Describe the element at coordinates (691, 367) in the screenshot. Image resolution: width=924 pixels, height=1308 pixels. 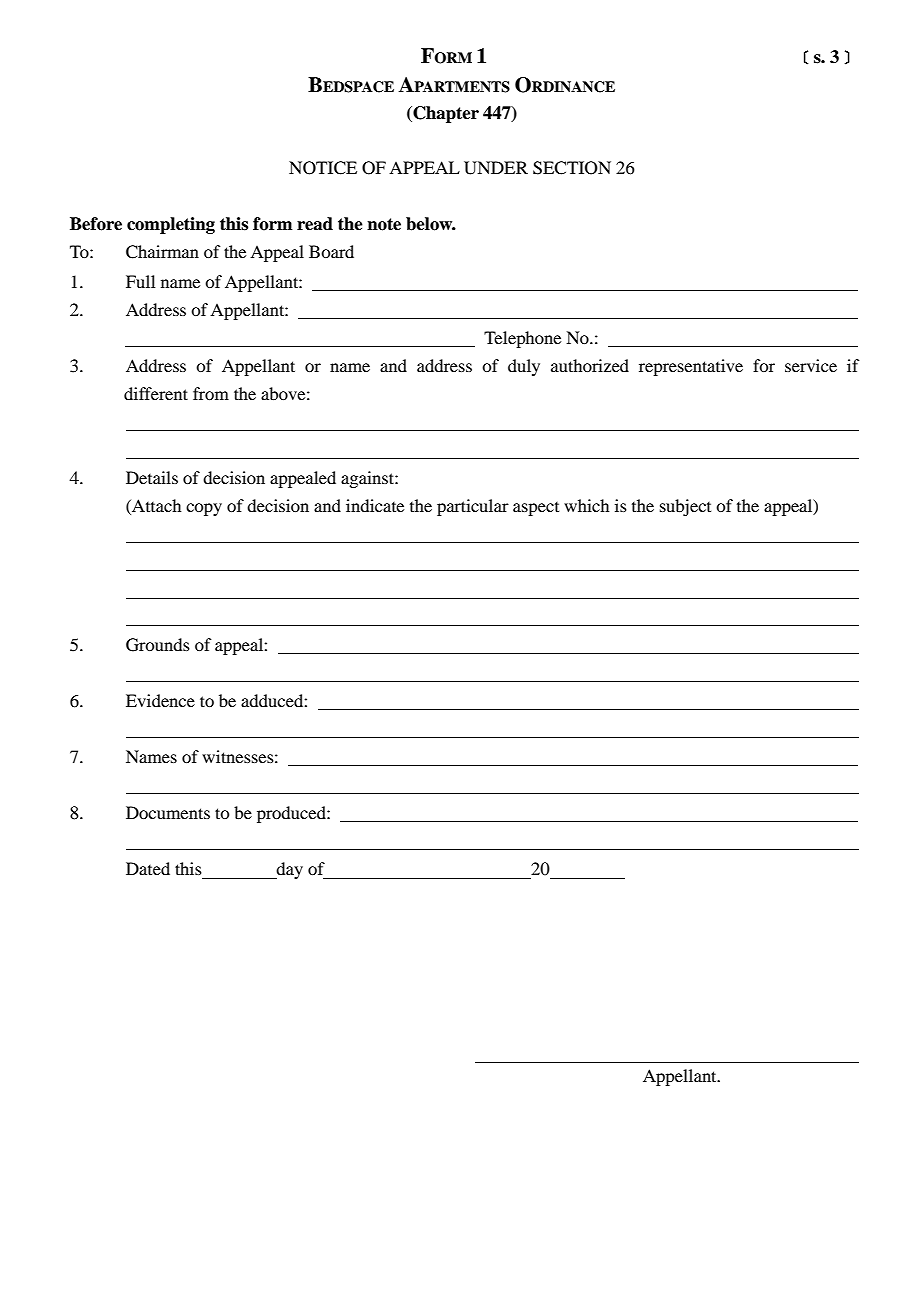
I see `representative` at that location.
